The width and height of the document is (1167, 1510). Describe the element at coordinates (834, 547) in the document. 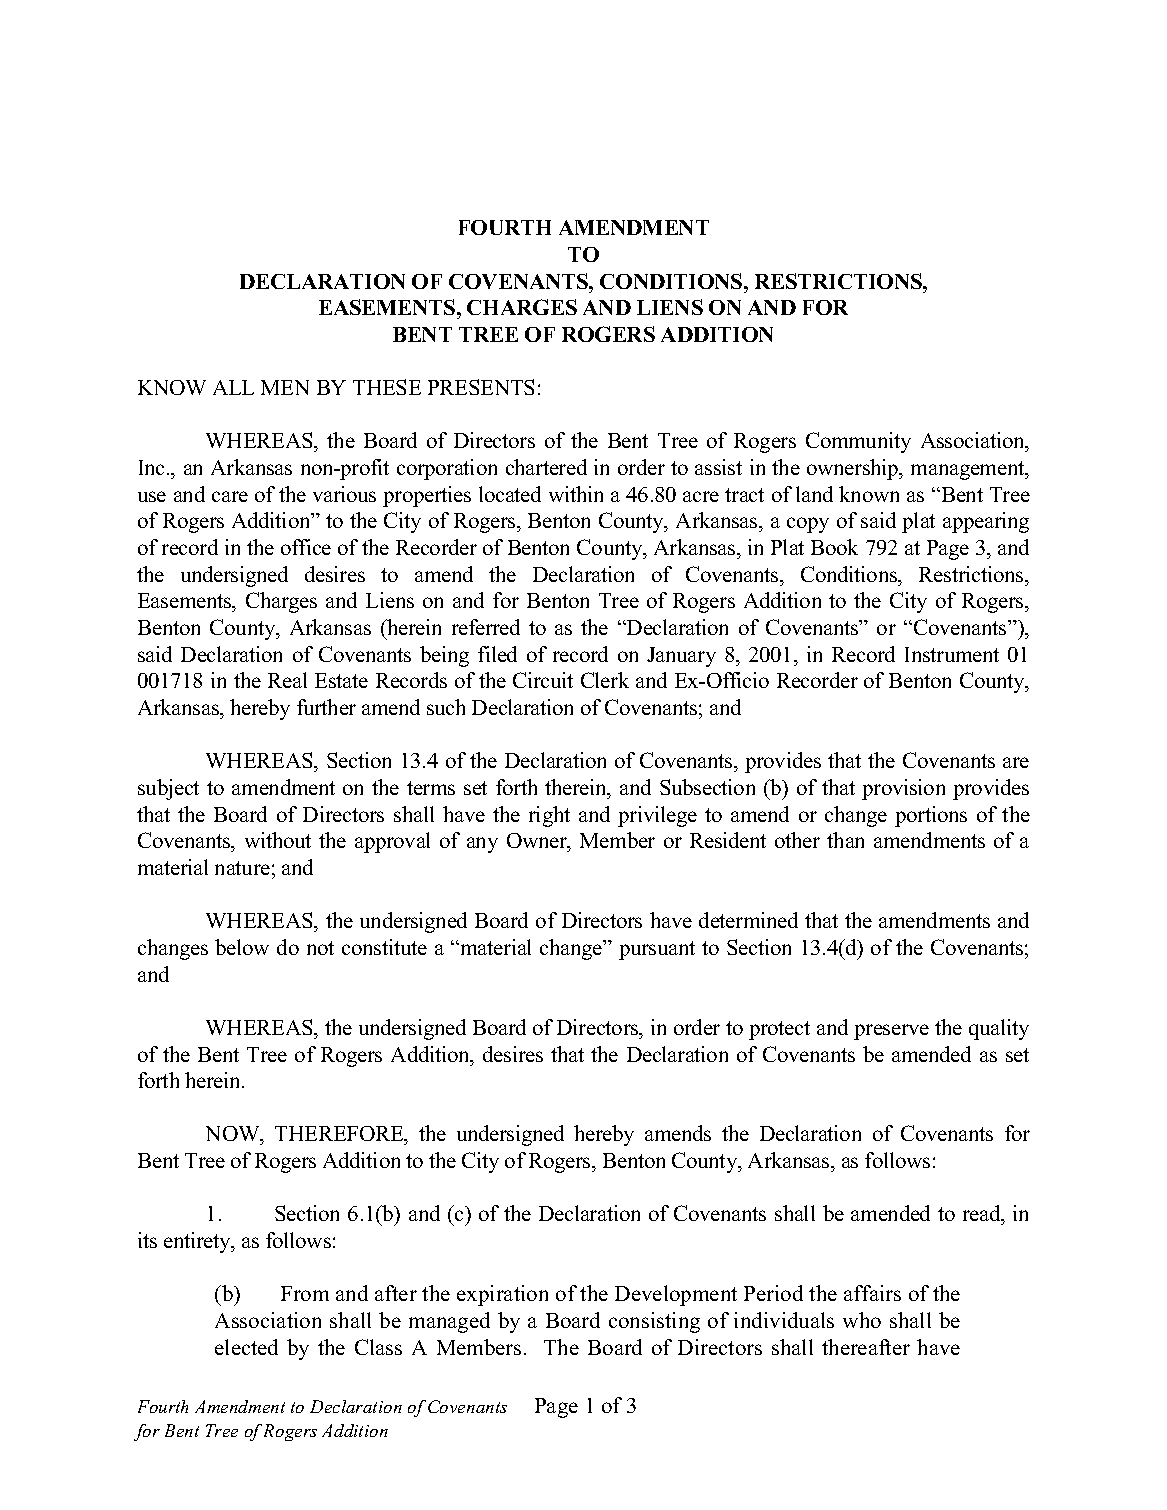

I see `Book` at that location.
